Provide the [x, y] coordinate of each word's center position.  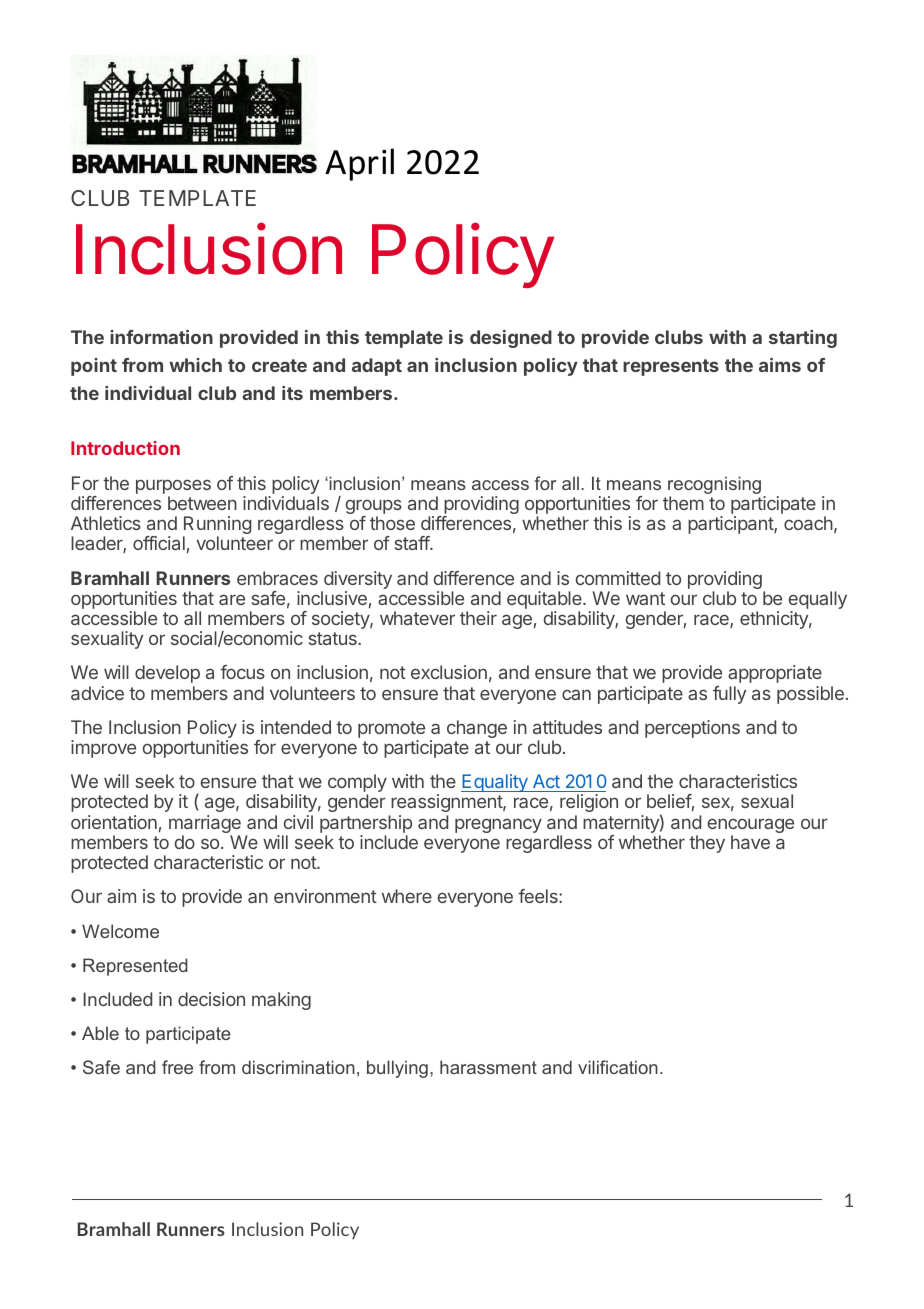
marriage [205, 825]
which [195, 365]
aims [780, 365]
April [359, 164]
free [177, 1067]
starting [803, 339]
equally [818, 601]
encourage [751, 827]
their [478, 618]
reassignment [446, 805]
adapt [377, 367]
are [232, 599]
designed [511, 339]
